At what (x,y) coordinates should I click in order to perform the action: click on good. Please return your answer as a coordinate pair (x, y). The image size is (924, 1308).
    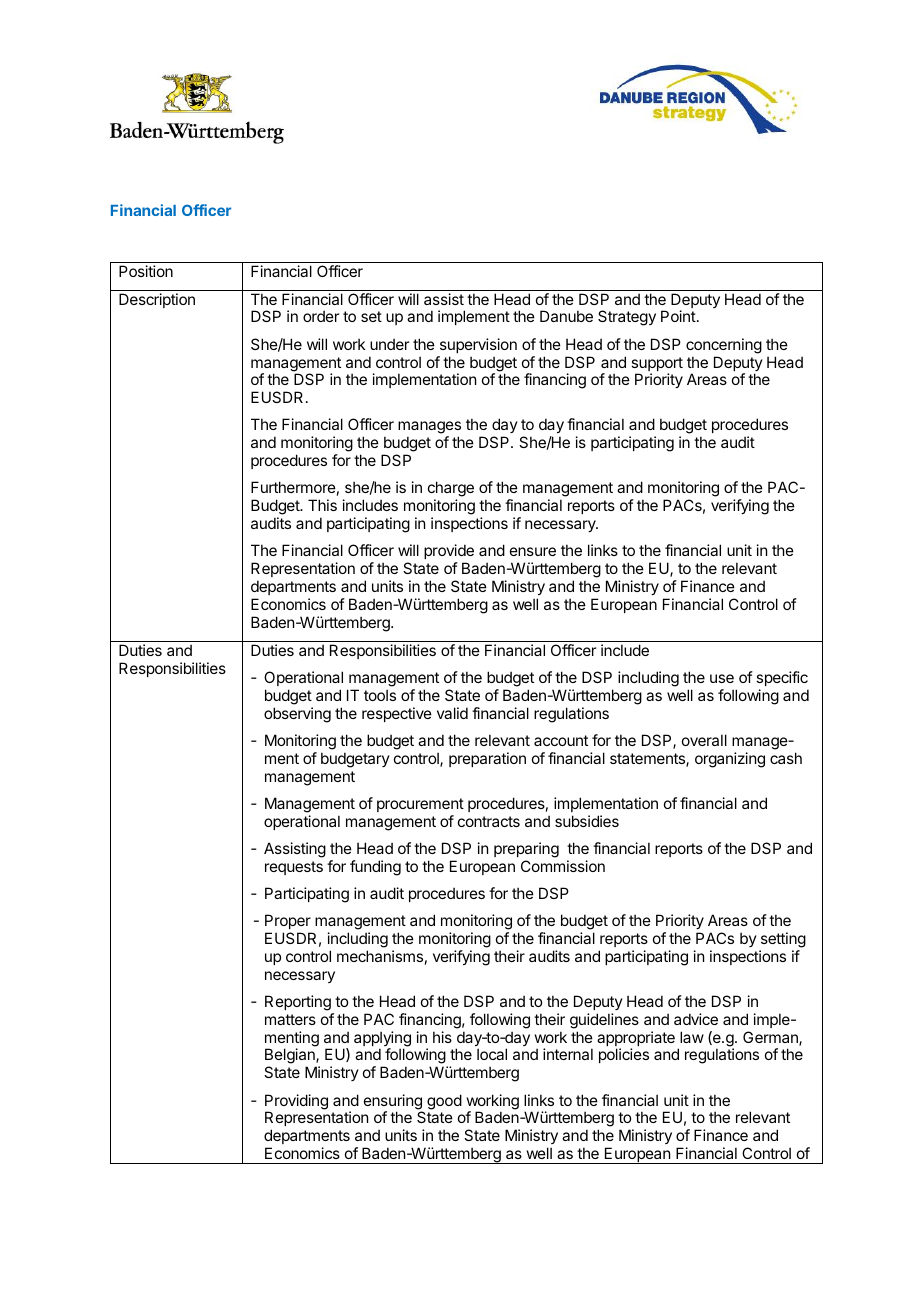
    Looking at the image, I should click on (444, 1102).
